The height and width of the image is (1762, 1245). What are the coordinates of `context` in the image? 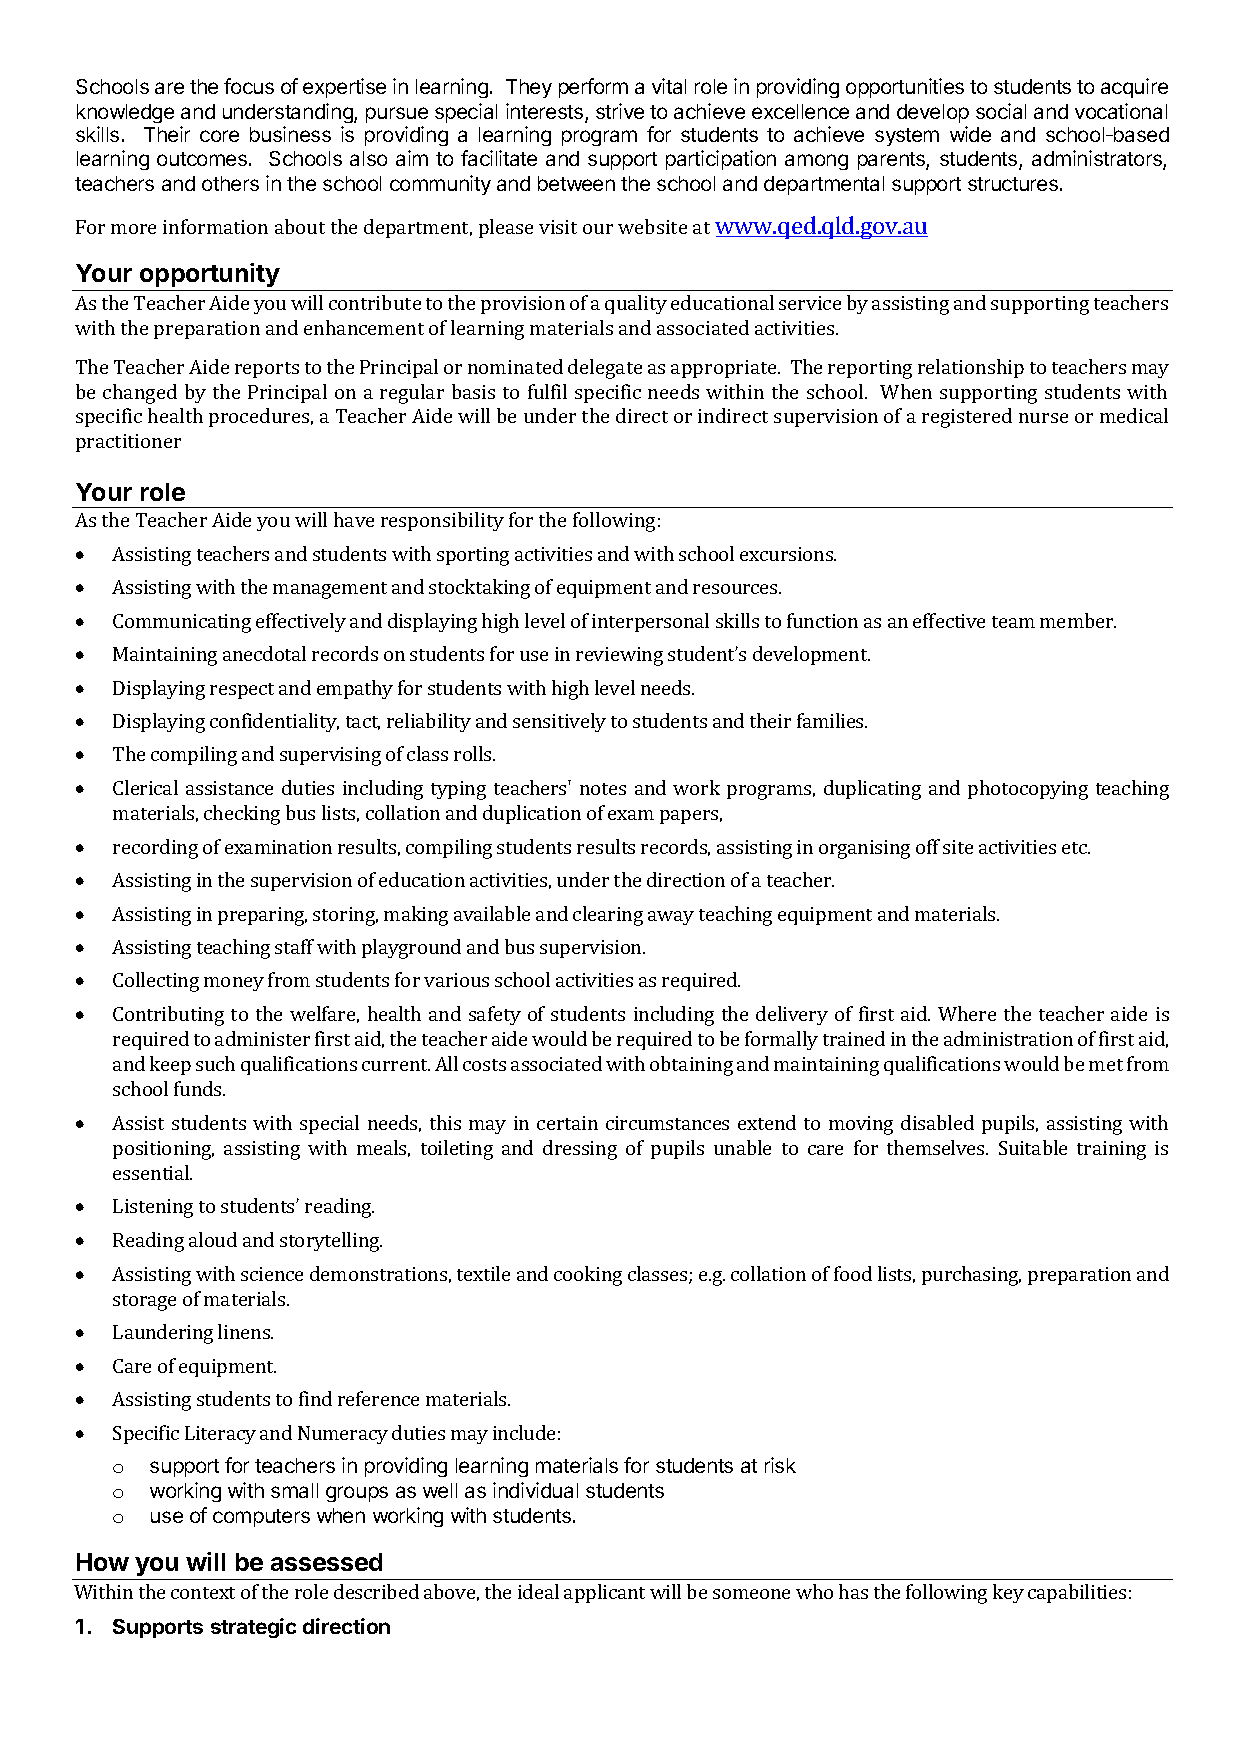 It's located at (203, 1593).
